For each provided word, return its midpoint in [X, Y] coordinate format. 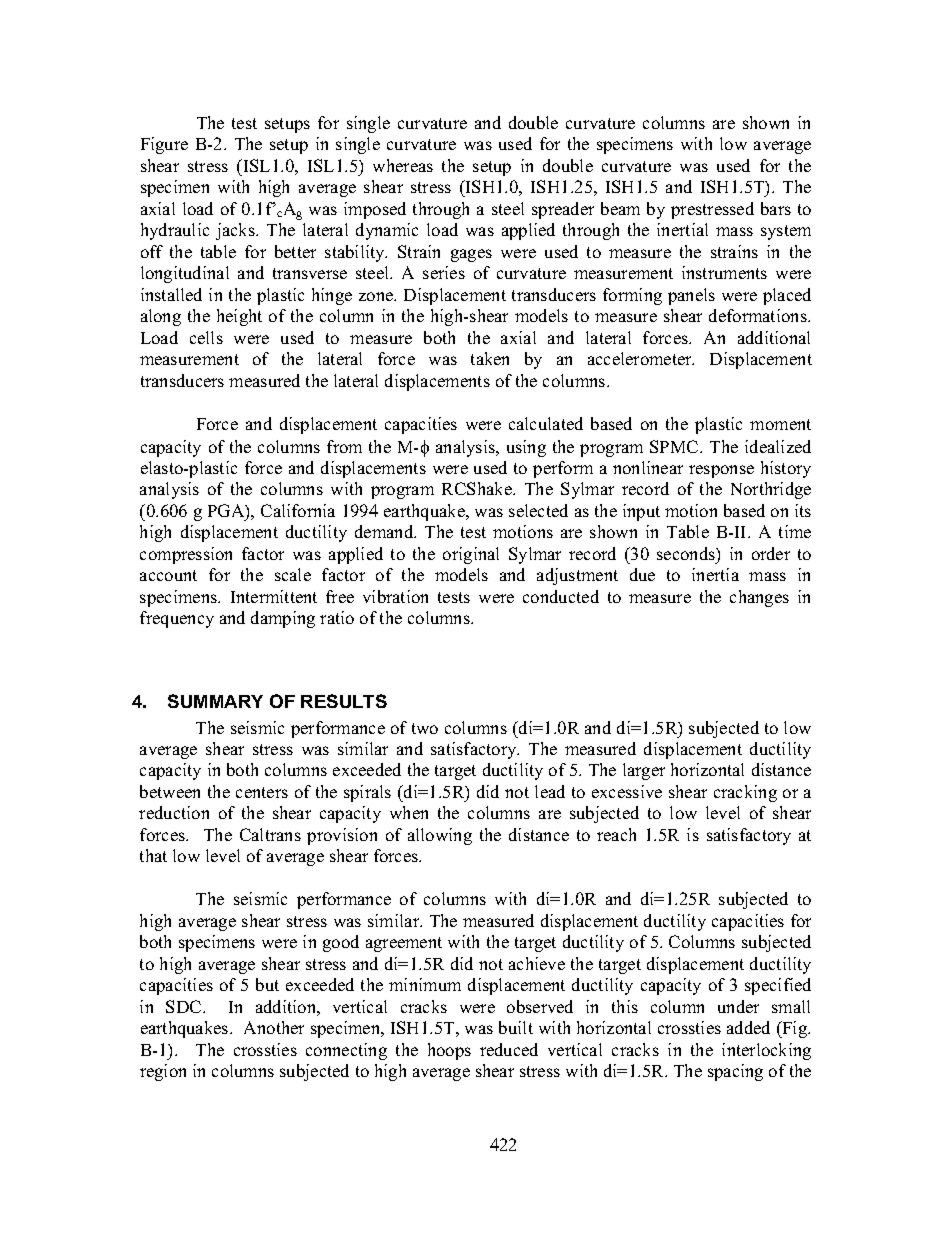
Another [274, 1027]
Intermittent [274, 596]
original [471, 555]
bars [776, 208]
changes [759, 598]
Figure [164, 145]
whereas [403, 165]
